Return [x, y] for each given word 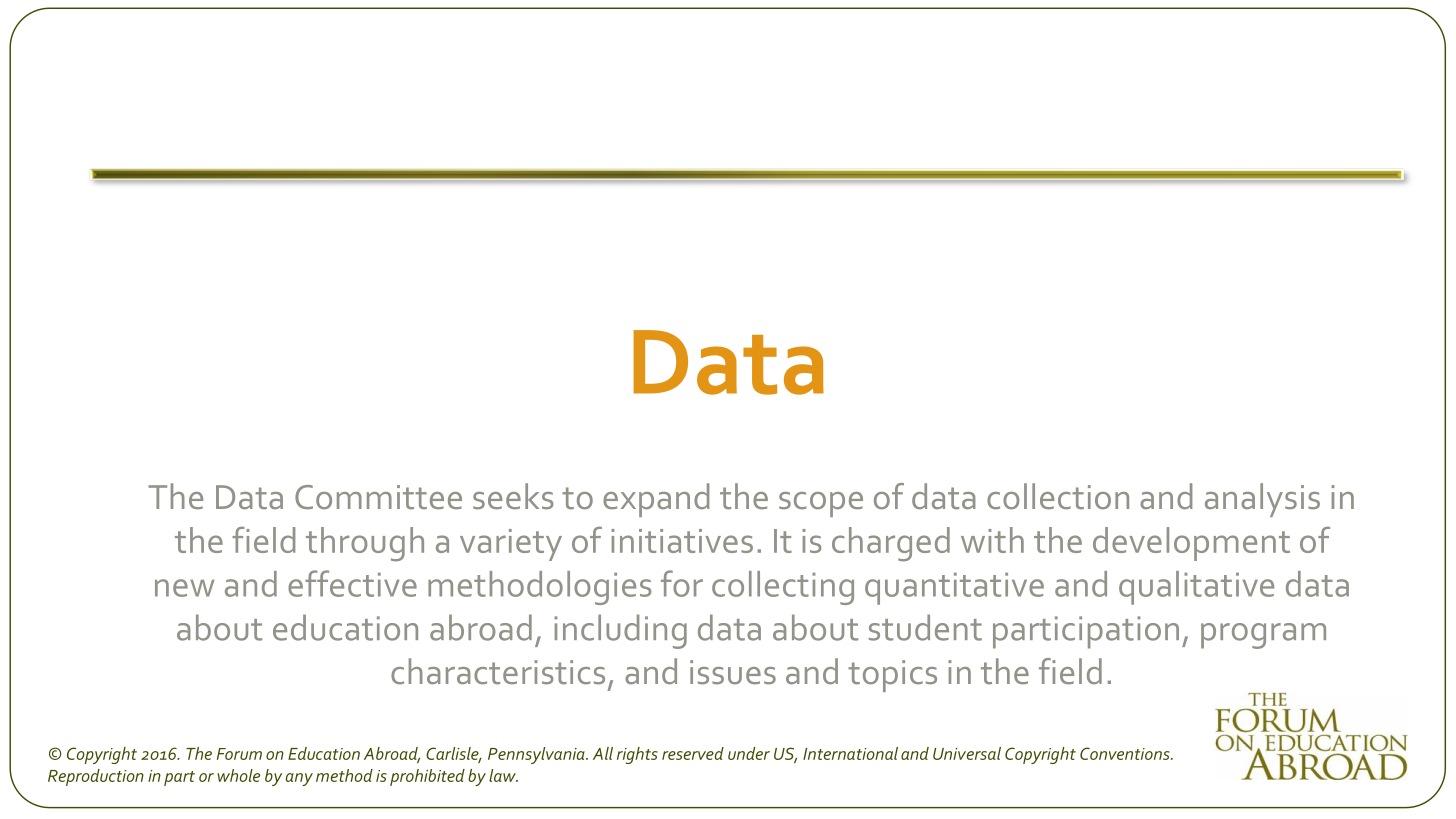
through [365, 544]
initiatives [682, 541]
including [620, 631]
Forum [239, 754]
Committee [378, 497]
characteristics [498, 671]
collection [1058, 496]
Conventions [1126, 753]
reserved [693, 753]
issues [733, 672]
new [184, 588]
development [1191, 544]
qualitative [1196, 588]
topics [892, 676]
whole [238, 775]
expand [656, 500]
